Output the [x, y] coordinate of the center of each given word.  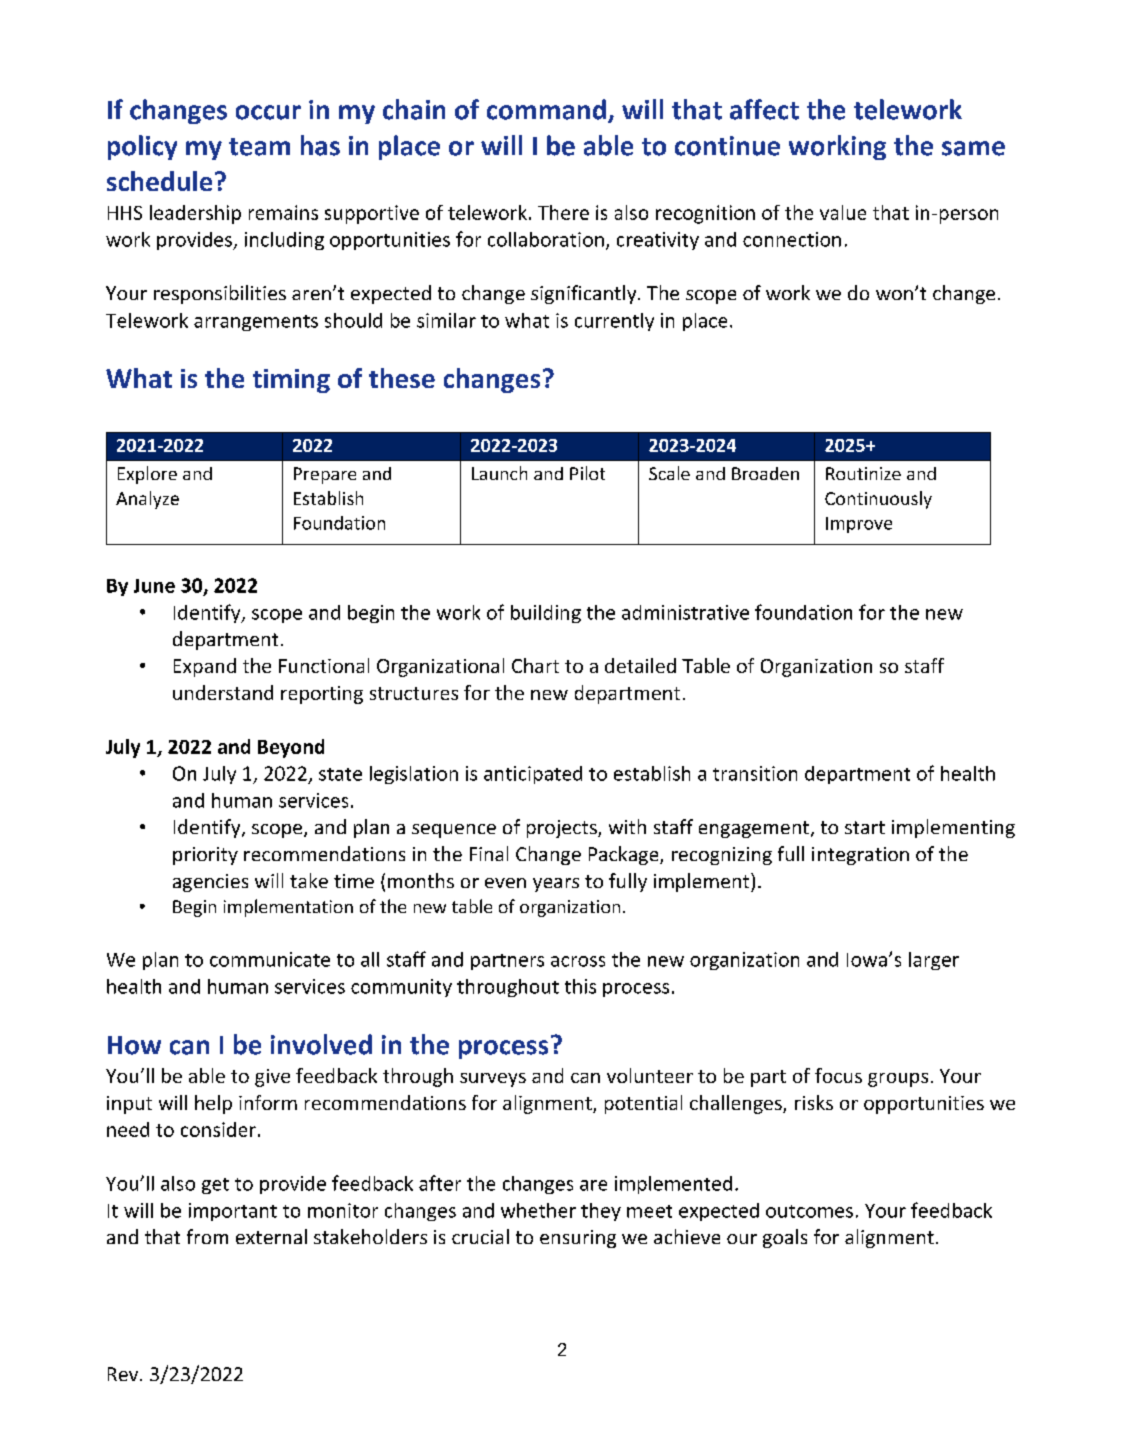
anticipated [533, 775]
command [546, 109]
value [843, 212]
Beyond [291, 748]
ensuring [578, 1239]
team [259, 147]
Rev [124, 1374]
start [865, 827]
